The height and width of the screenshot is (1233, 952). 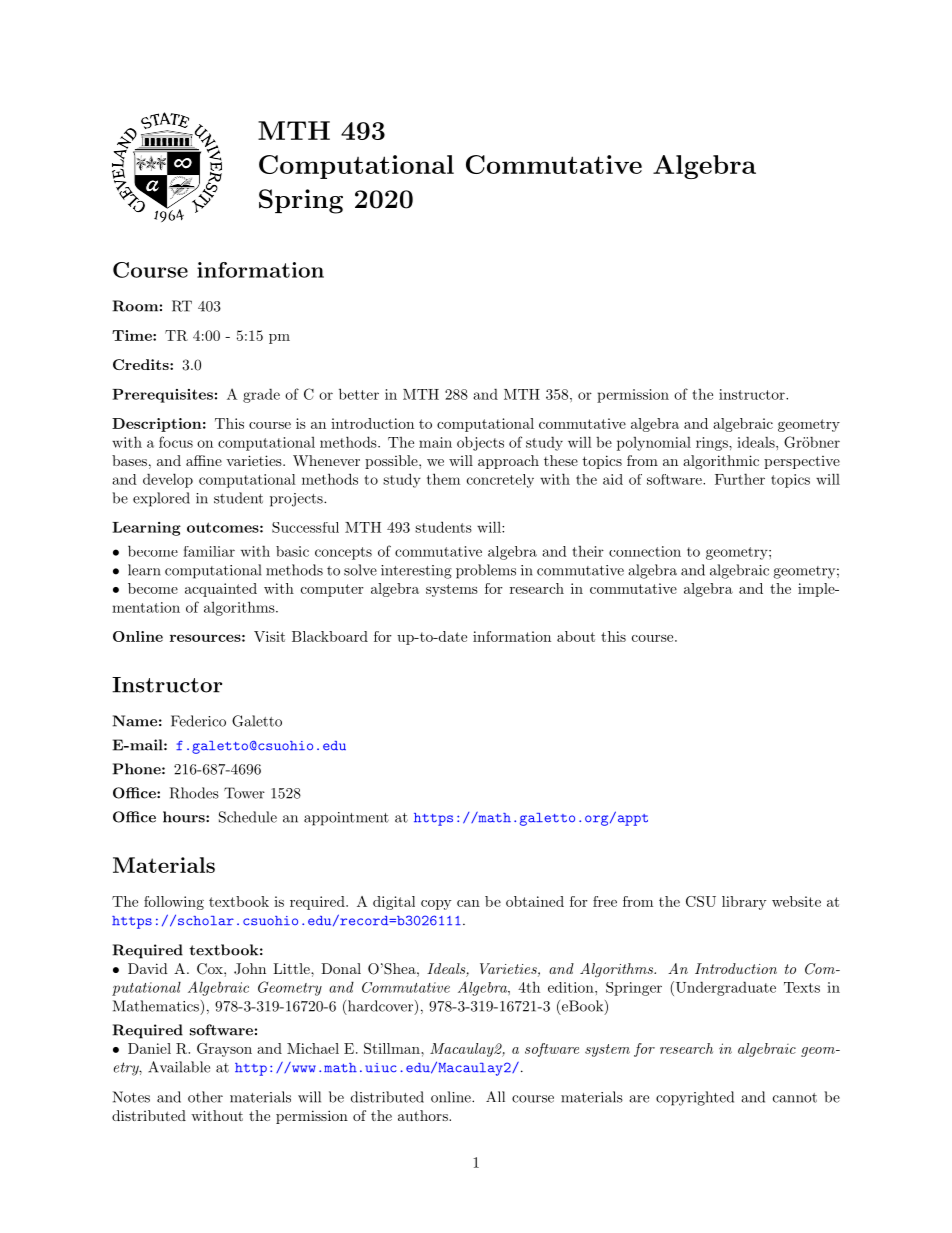 I want to click on problems, so click(x=486, y=571).
